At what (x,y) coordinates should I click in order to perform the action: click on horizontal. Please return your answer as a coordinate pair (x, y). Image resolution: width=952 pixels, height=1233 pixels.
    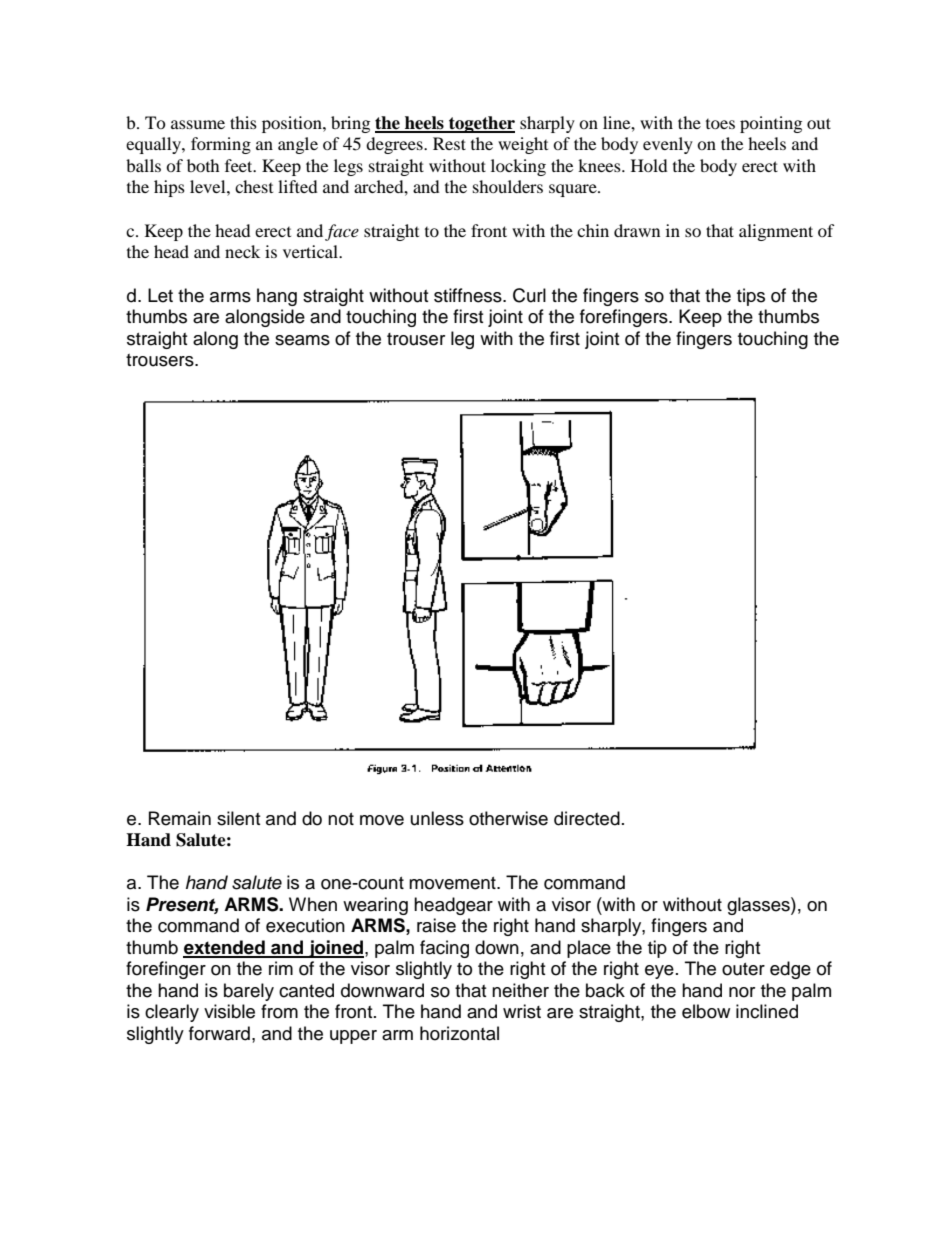
    Looking at the image, I should click on (459, 1033).
